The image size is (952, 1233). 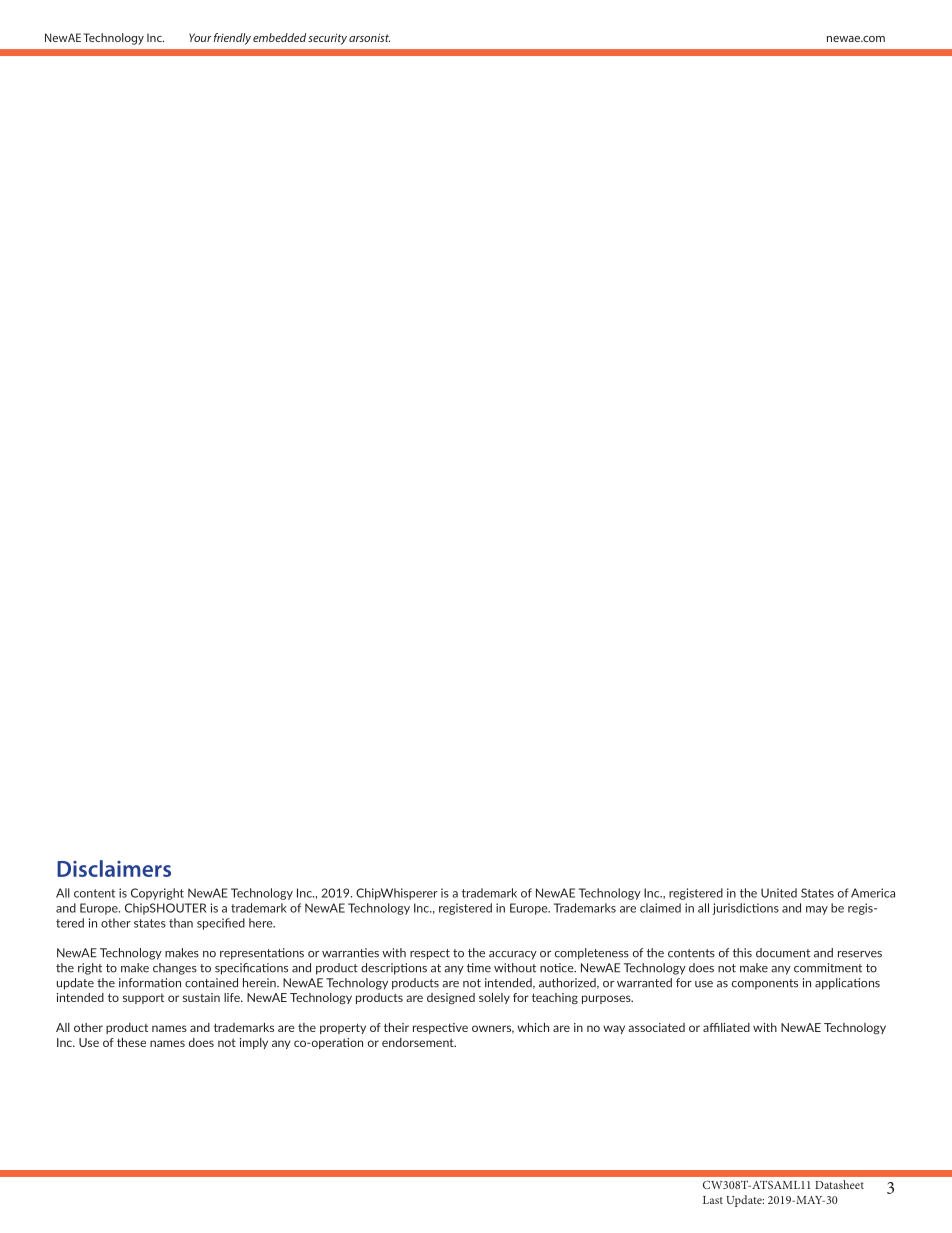 I want to click on Your, so click(x=200, y=37).
